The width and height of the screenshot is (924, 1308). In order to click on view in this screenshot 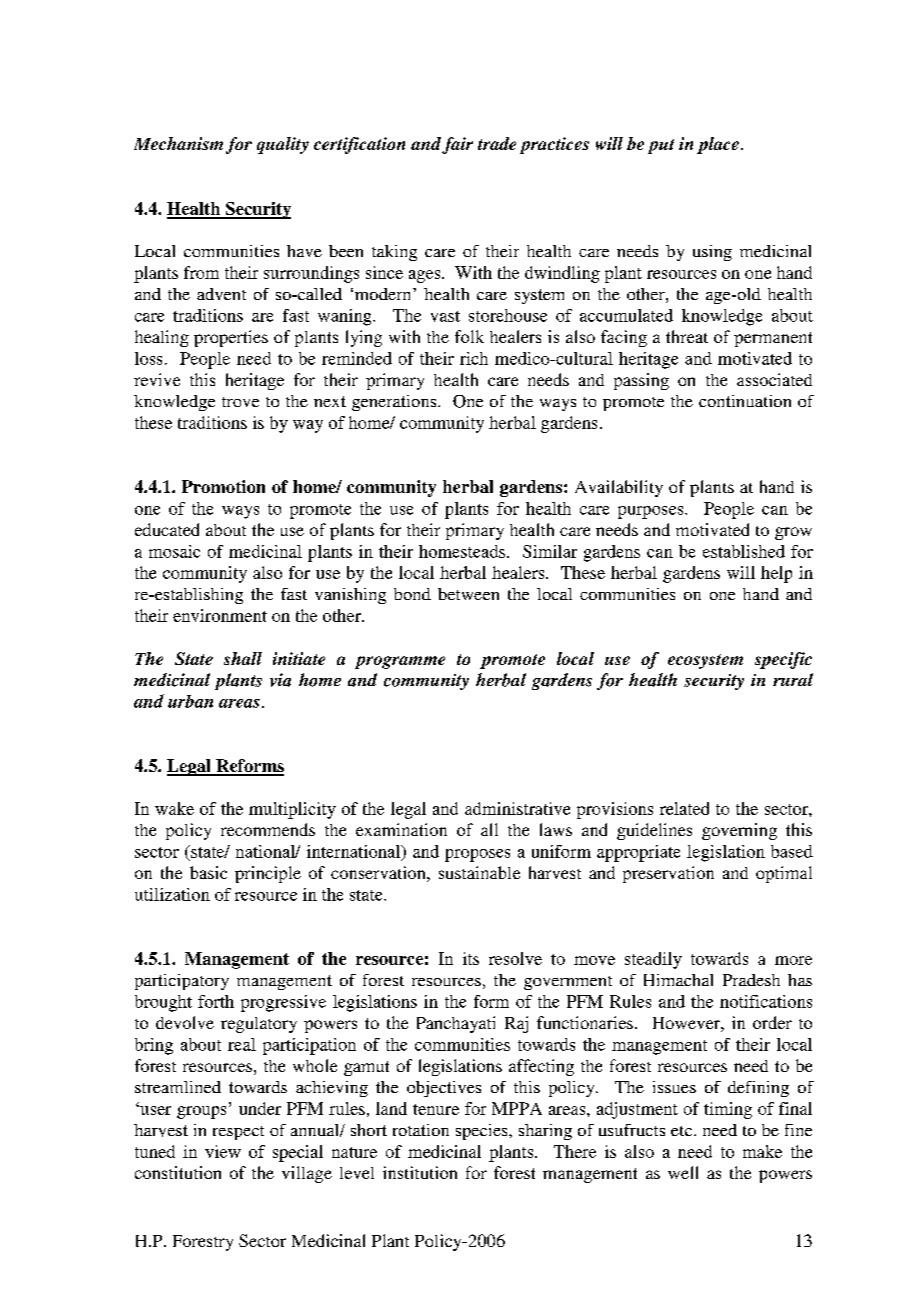, I will do `click(223, 1151)`.
